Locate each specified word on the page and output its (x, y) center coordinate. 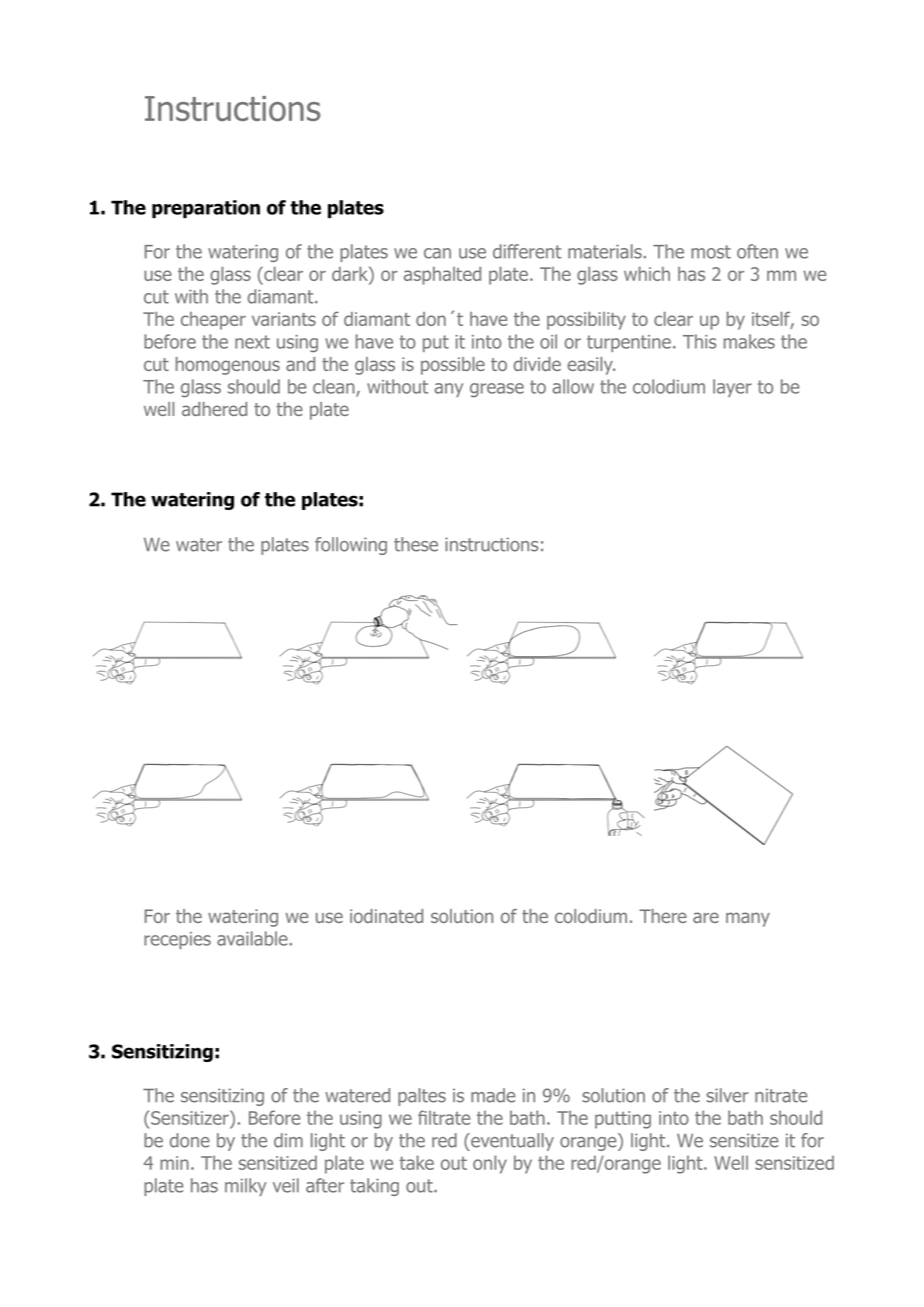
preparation (206, 209)
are (706, 917)
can (437, 253)
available (252, 938)
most (711, 252)
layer (732, 388)
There (663, 916)
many (748, 919)
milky (245, 1187)
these (416, 544)
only (490, 1164)
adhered (214, 409)
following (351, 546)
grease (497, 390)
